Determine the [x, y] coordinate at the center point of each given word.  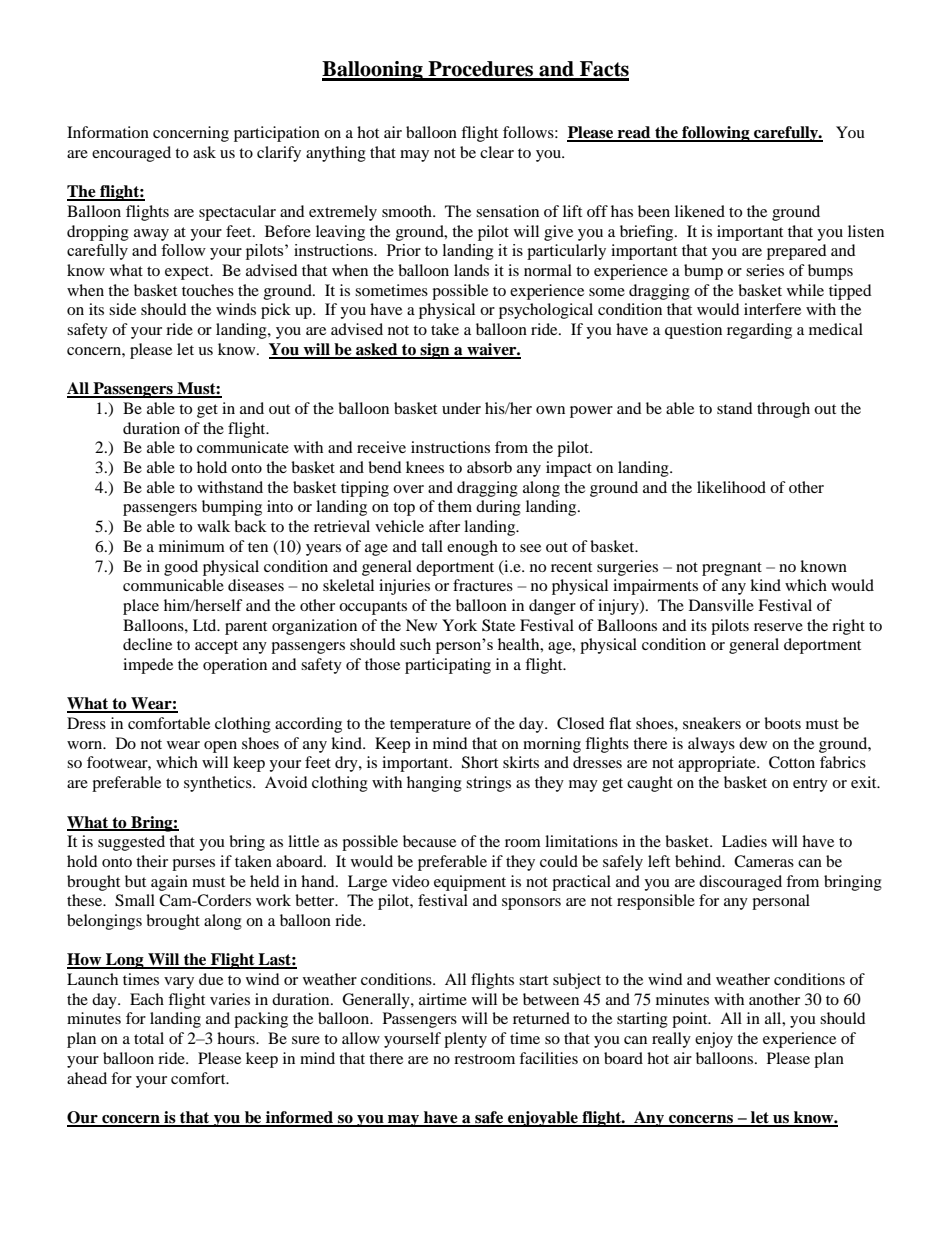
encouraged [131, 154]
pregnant [732, 569]
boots [782, 723]
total [149, 1038]
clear [497, 152]
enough [472, 548]
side [122, 309]
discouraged [740, 883]
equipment [470, 883]
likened [700, 211]
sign [435, 351]
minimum [192, 546]
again [169, 883]
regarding [759, 331]
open [220, 747]
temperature [430, 726]
